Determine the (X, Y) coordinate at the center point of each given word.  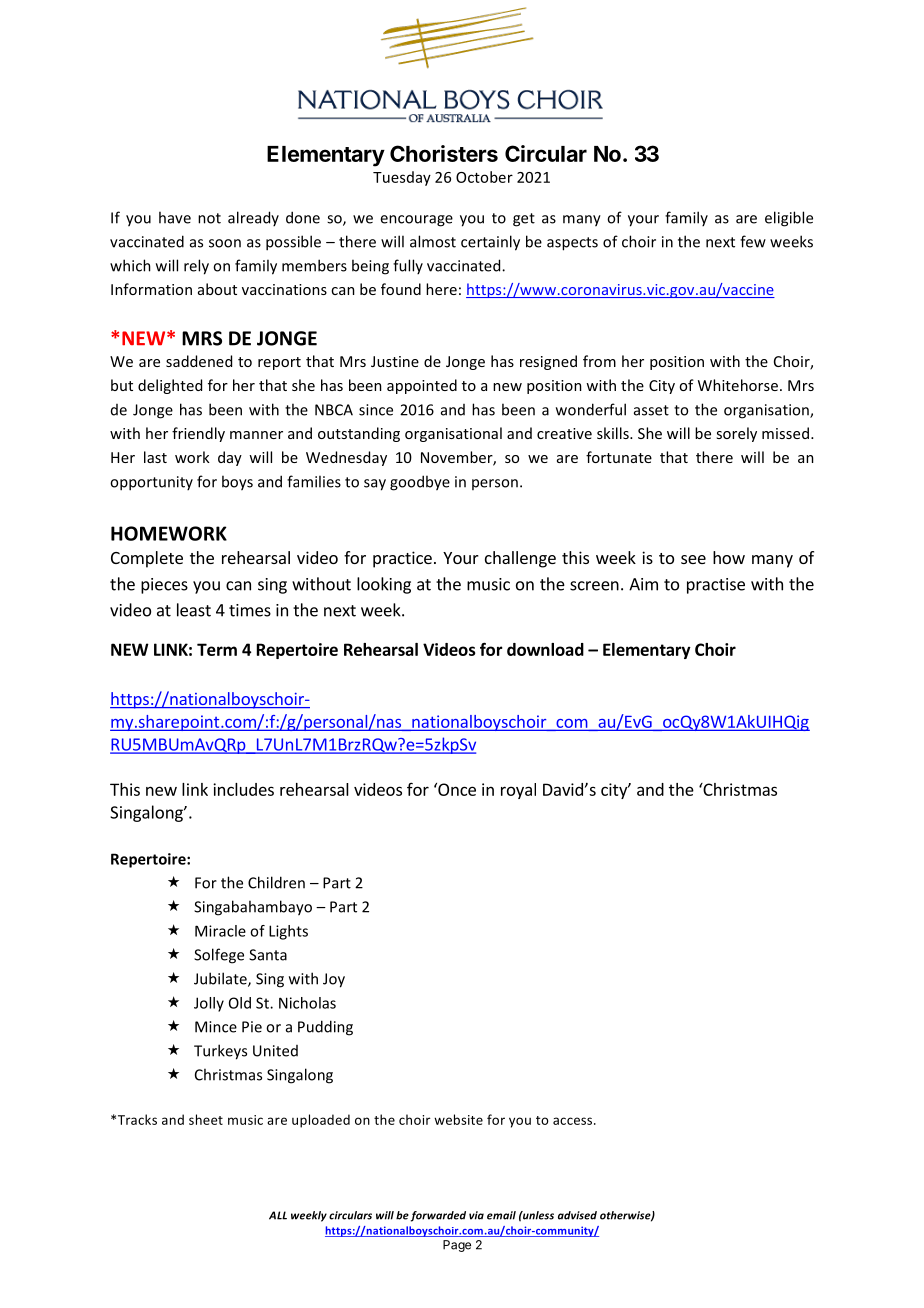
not (209, 218)
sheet (206, 1119)
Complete (147, 559)
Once (456, 789)
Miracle (220, 931)
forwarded (438, 1216)
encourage (416, 221)
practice (402, 559)
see (693, 559)
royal (518, 791)
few (753, 241)
